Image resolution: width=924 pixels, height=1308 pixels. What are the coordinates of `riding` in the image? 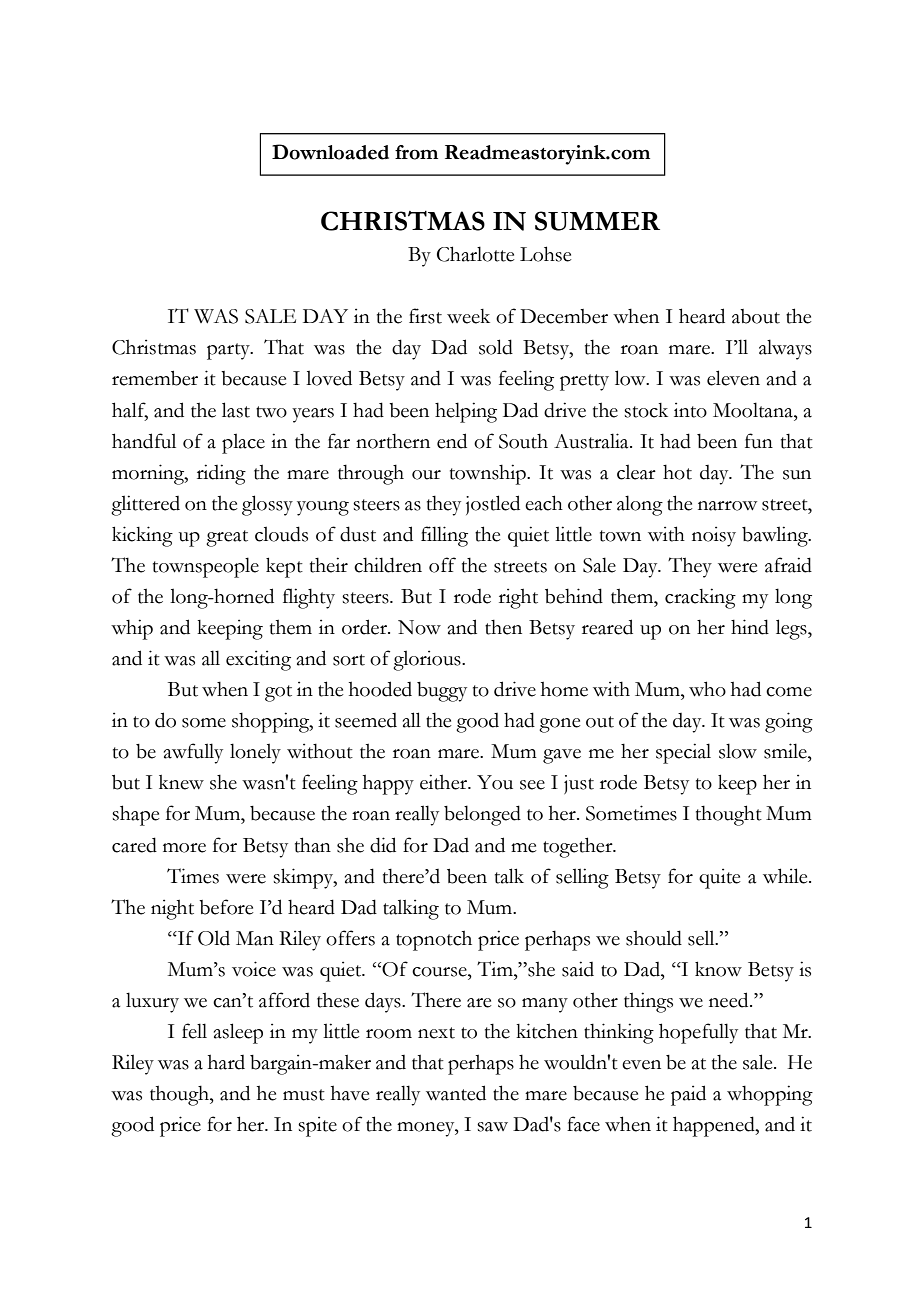 It's located at (221, 474).
